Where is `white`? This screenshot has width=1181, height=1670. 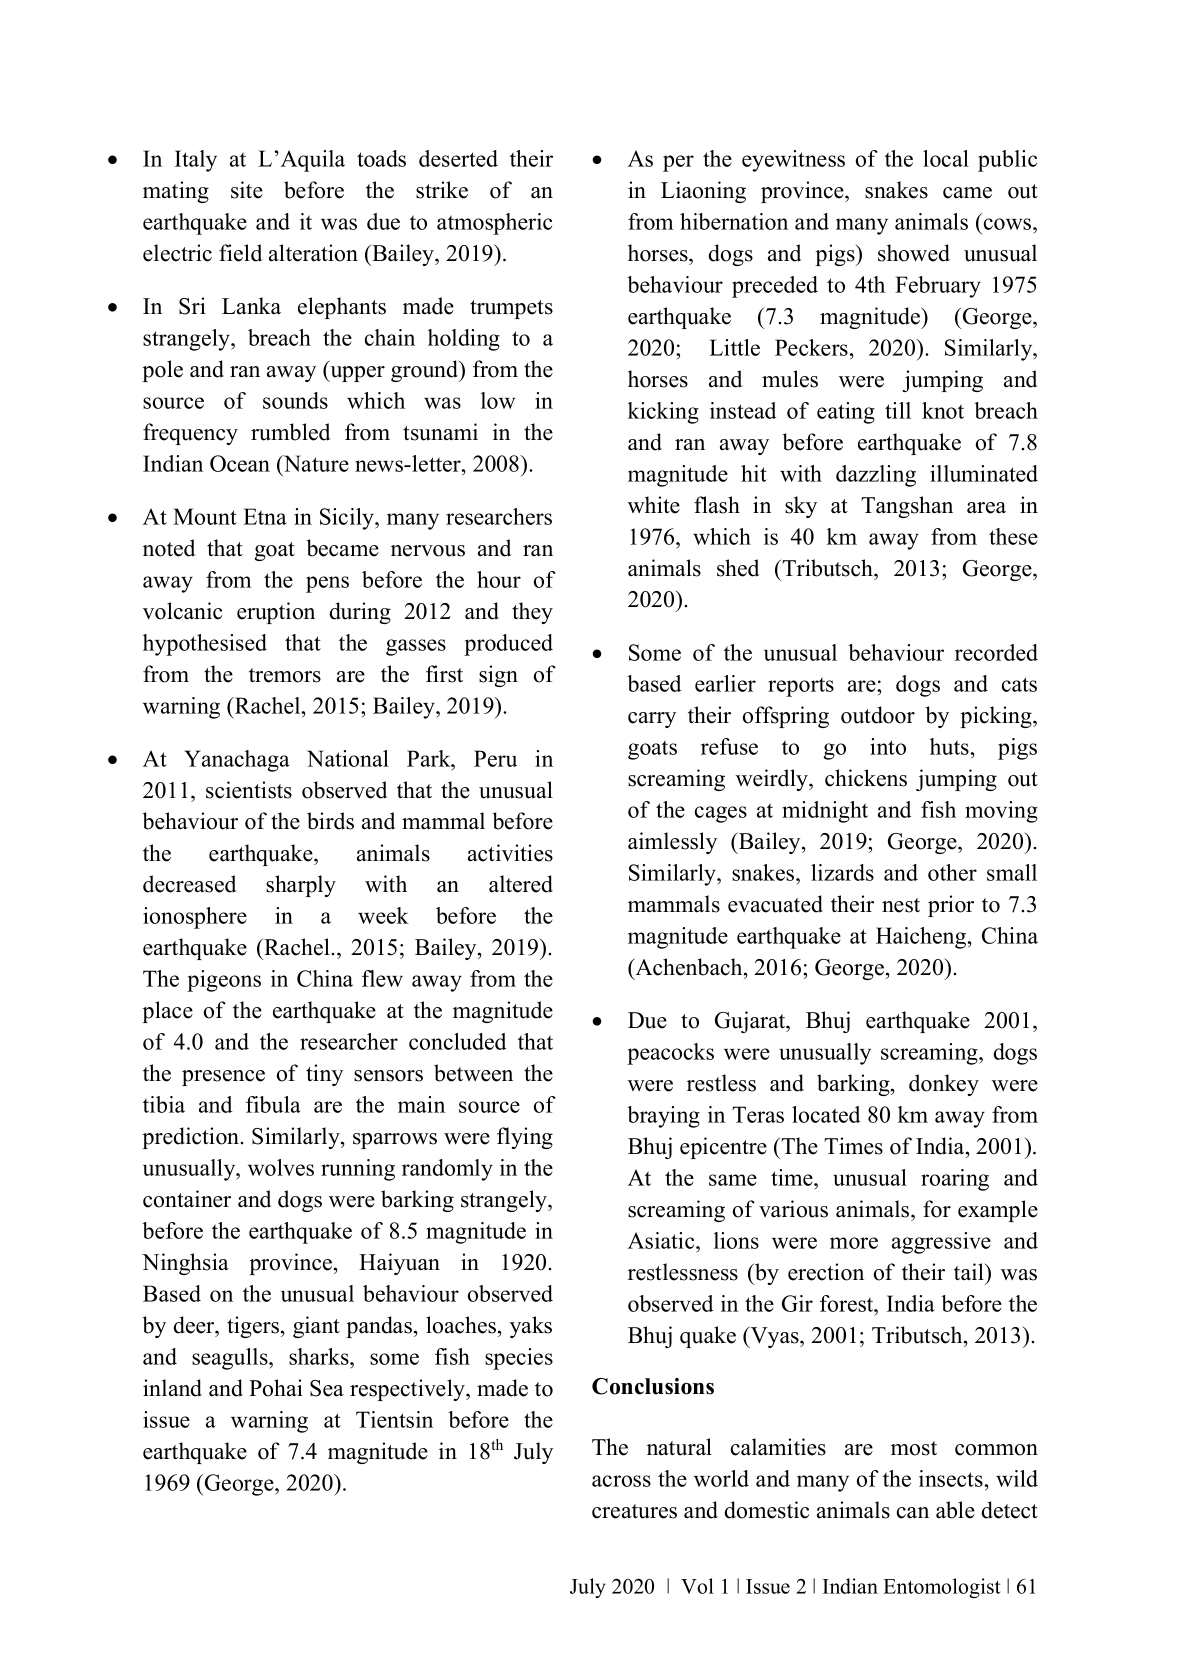
white is located at coordinates (654, 505).
